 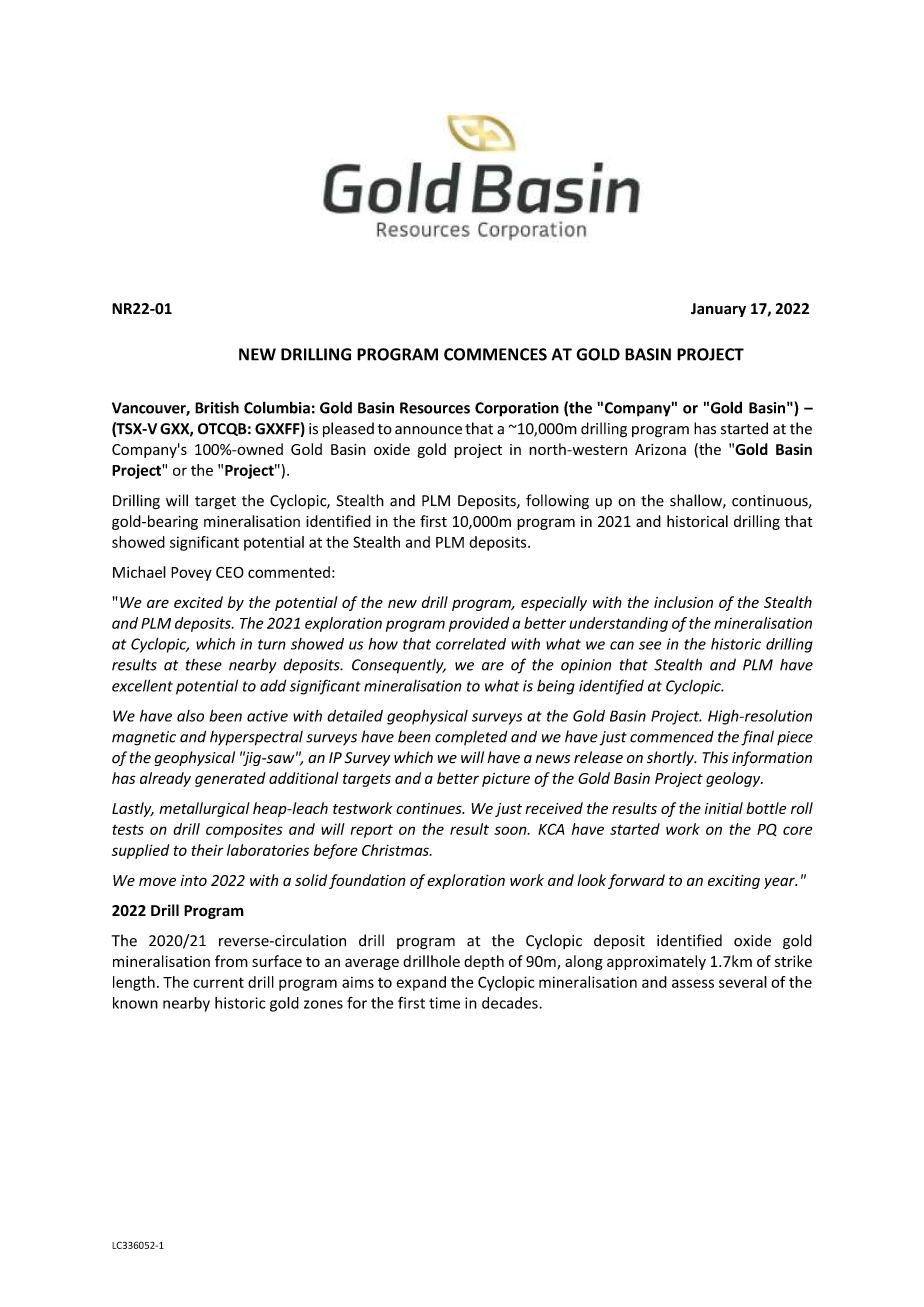 I want to click on British, so click(x=217, y=407).
